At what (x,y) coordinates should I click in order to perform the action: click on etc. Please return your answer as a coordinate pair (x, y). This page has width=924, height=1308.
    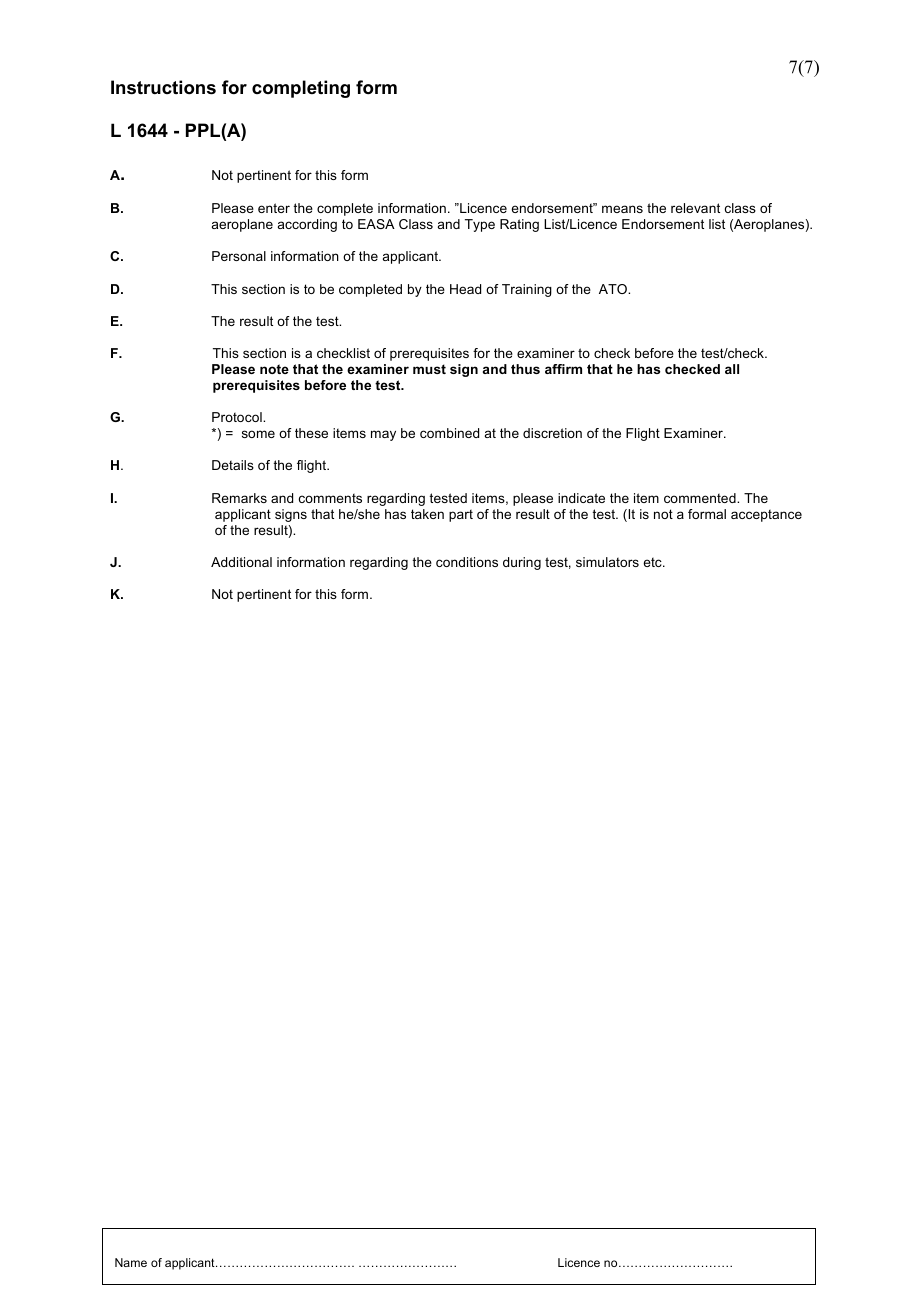
    Looking at the image, I should click on (653, 562).
